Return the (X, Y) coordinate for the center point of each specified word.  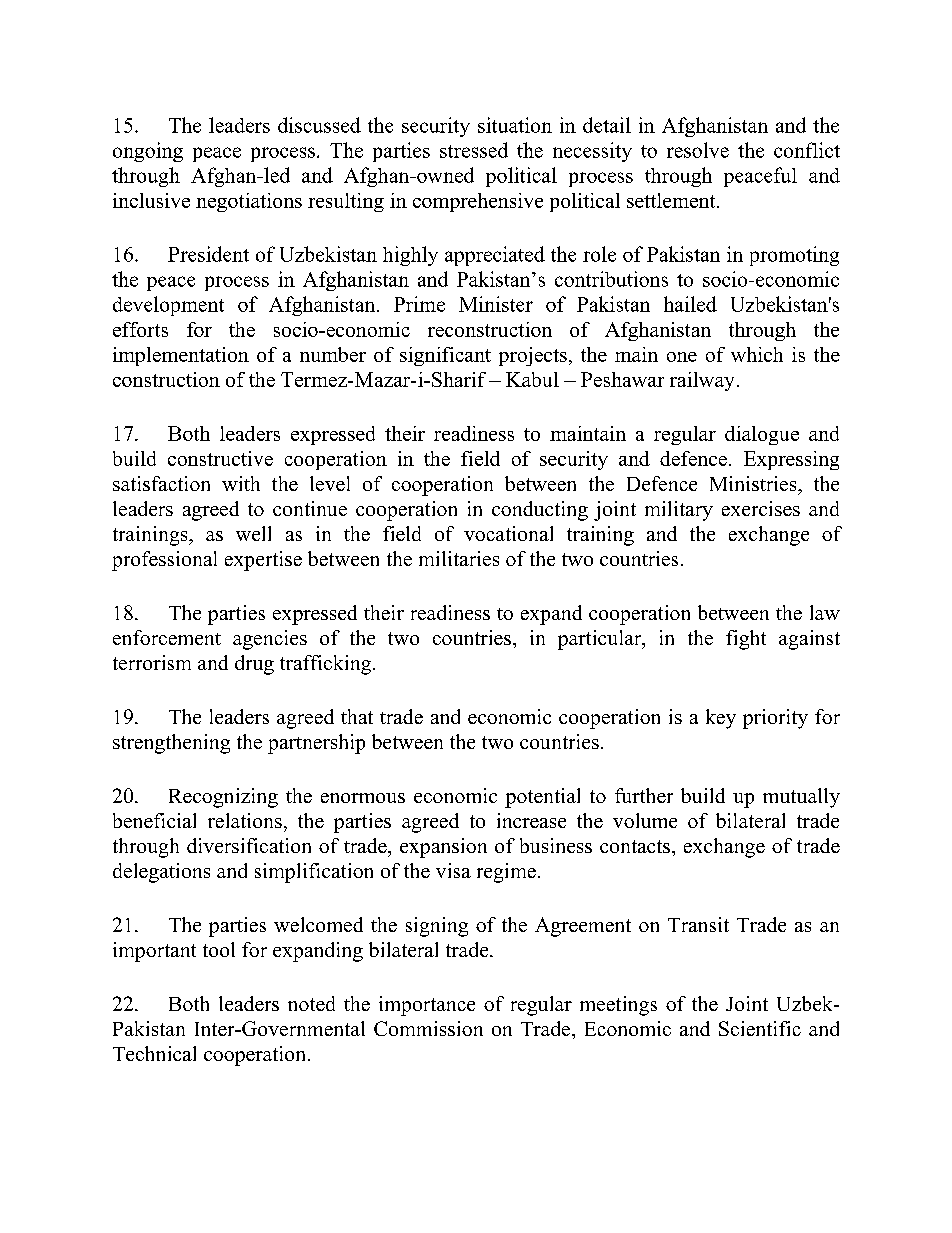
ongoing (148, 152)
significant (445, 356)
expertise (263, 561)
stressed (474, 150)
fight (746, 640)
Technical (154, 1053)
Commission (428, 1028)
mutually (801, 798)
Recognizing (223, 798)
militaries (459, 558)
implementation (181, 356)
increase (531, 820)
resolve (698, 150)
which (757, 354)
